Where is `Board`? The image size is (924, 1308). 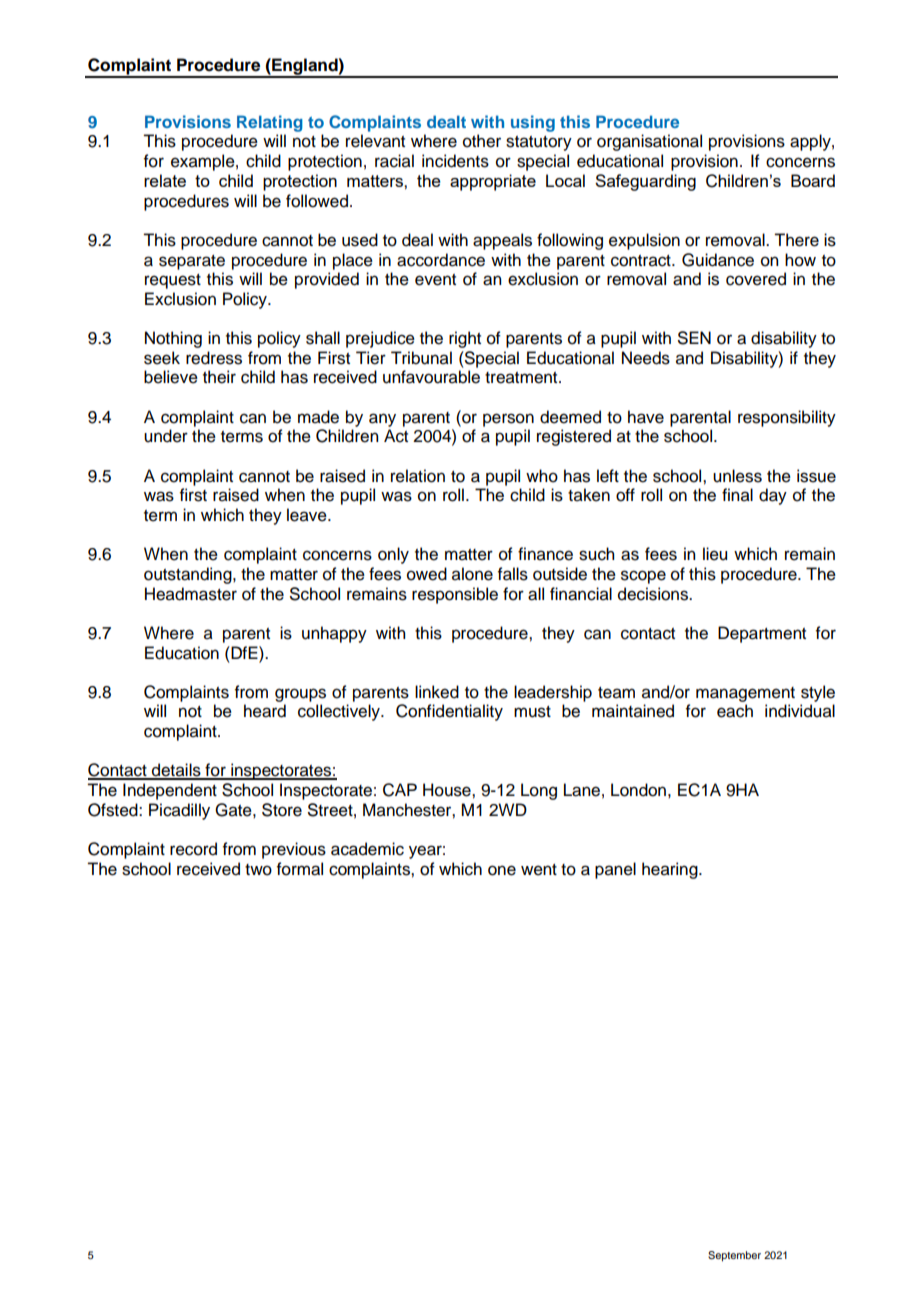 Board is located at coordinates (813, 180).
